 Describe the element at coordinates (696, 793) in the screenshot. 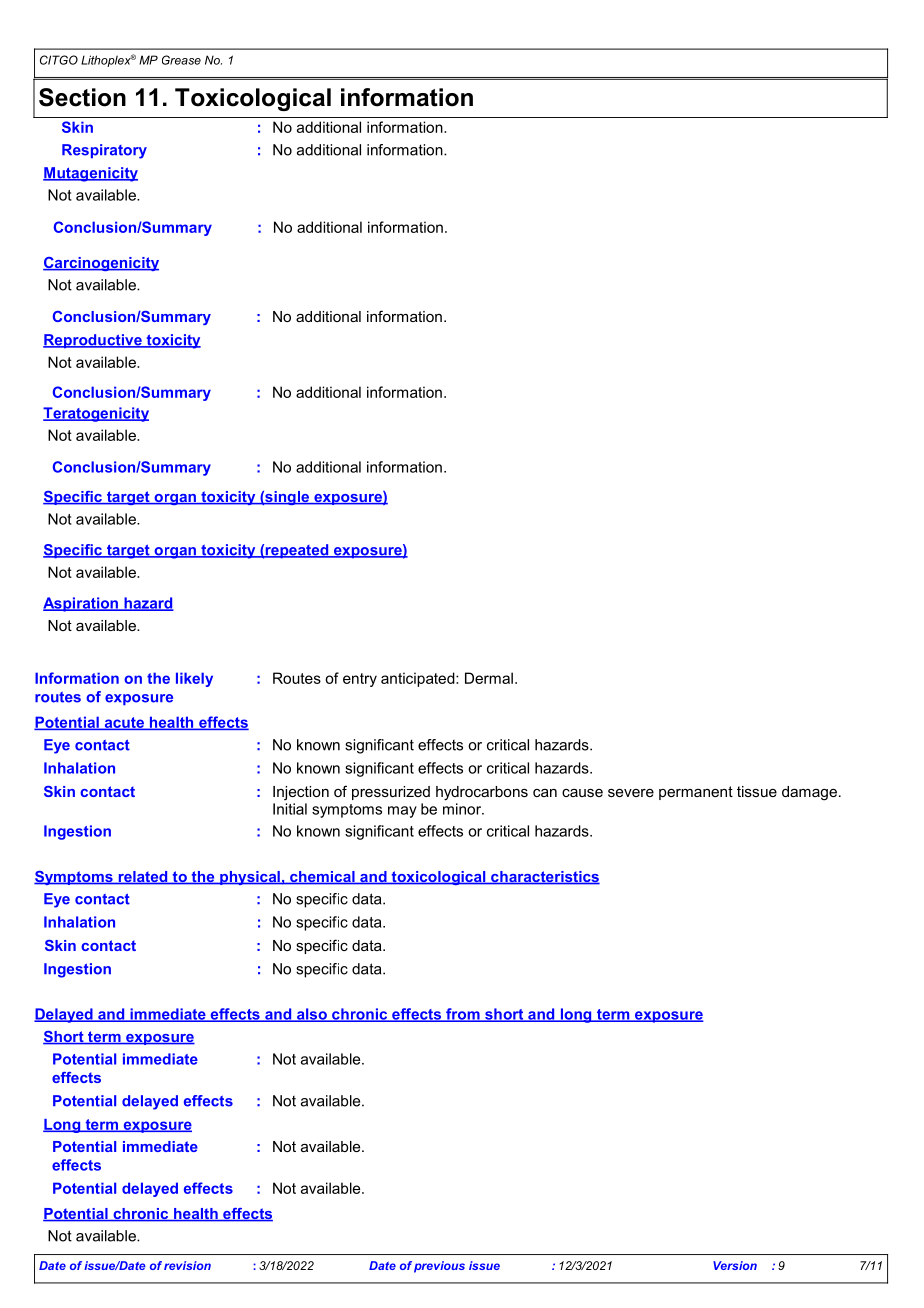

I see `permanent` at that location.
